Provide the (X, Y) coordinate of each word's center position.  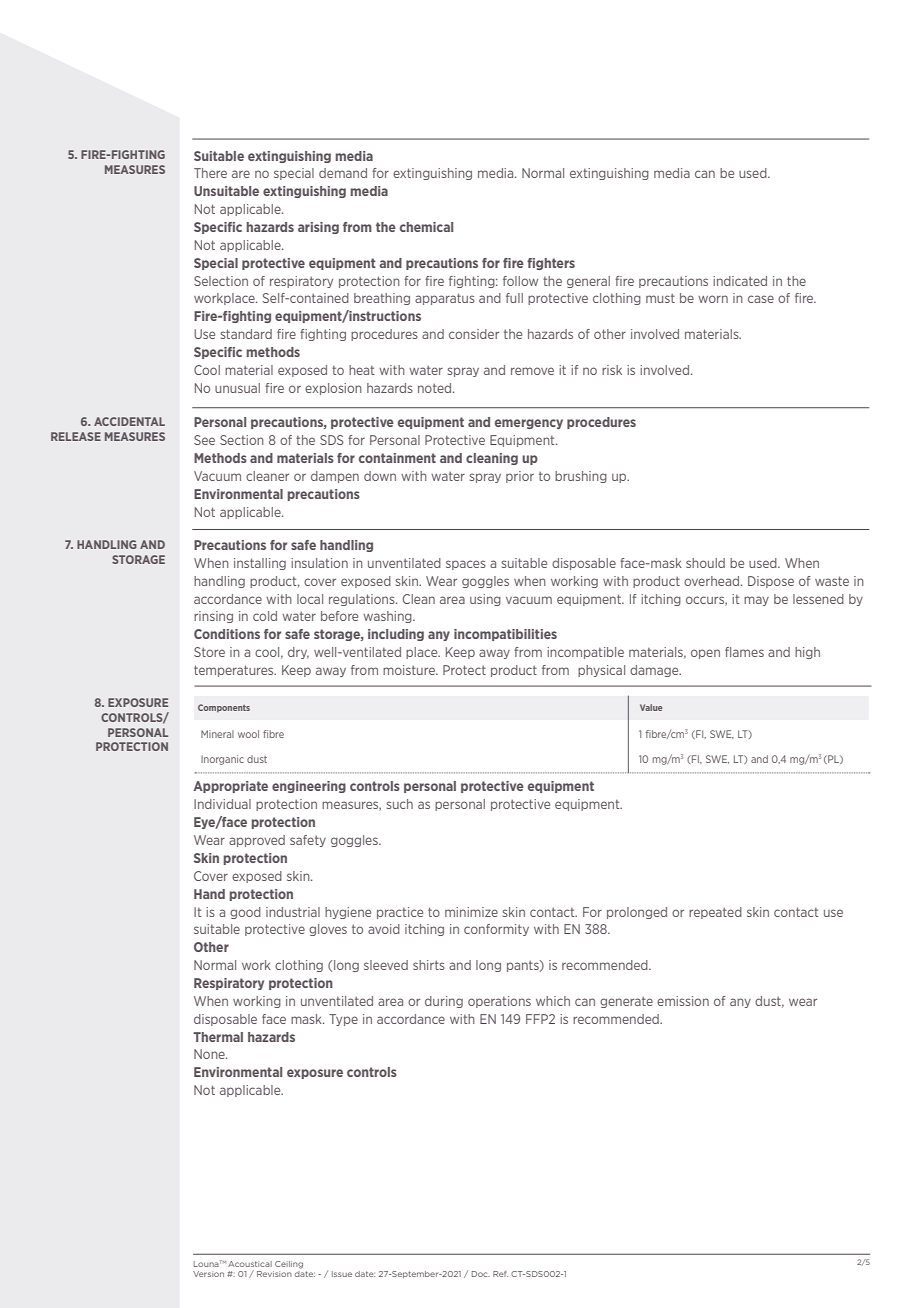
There (210, 173)
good (245, 913)
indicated (740, 281)
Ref (500, 1274)
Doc (481, 1274)
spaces (466, 565)
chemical (426, 227)
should (705, 563)
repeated (715, 913)
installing (260, 564)
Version (208, 1274)
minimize (471, 912)
